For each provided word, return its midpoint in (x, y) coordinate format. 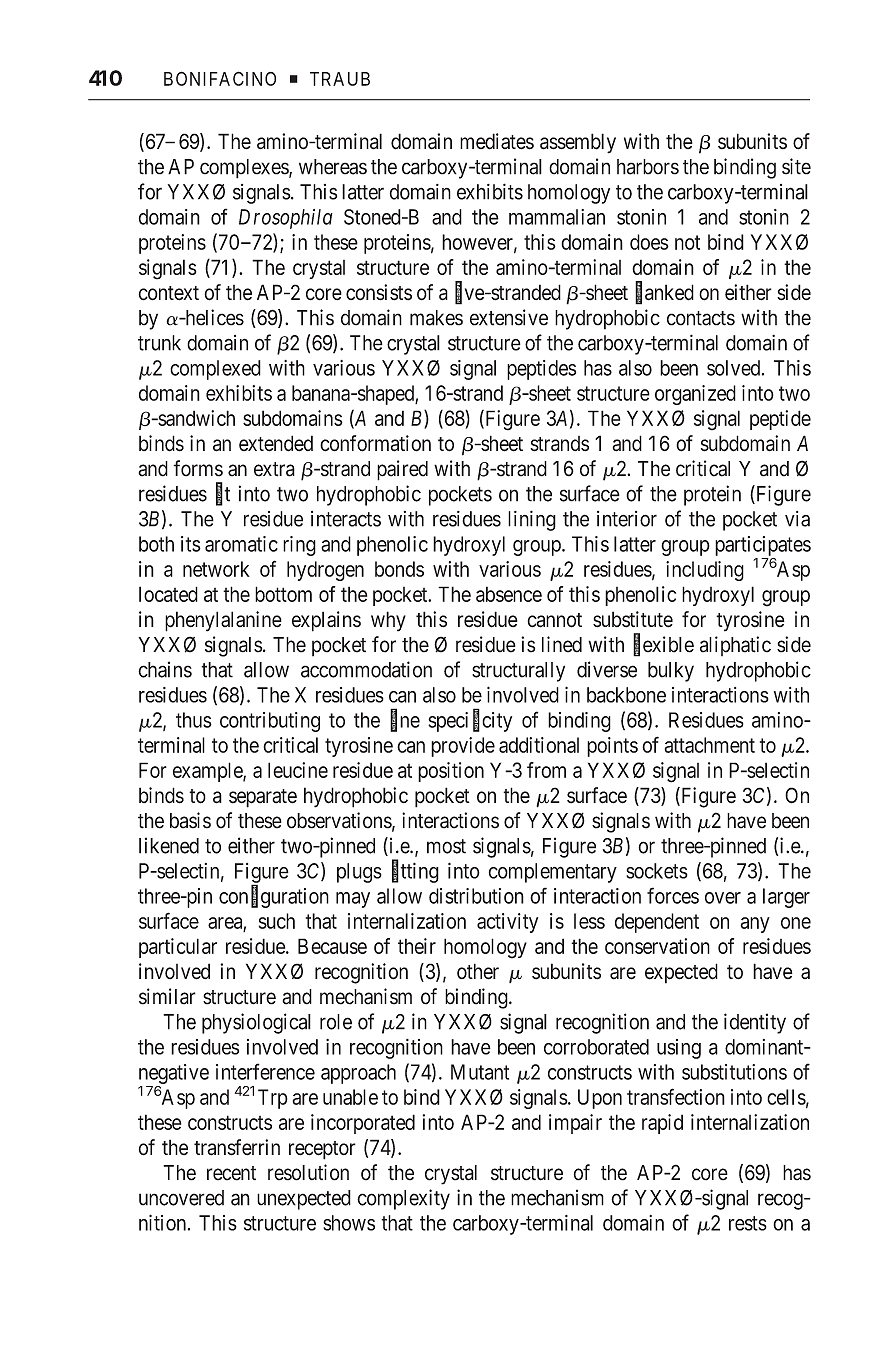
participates (763, 546)
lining (532, 520)
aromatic (241, 544)
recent (231, 1173)
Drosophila (286, 219)
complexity (403, 1199)
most (446, 846)
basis (190, 820)
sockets (657, 871)
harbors (648, 167)
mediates (497, 141)
